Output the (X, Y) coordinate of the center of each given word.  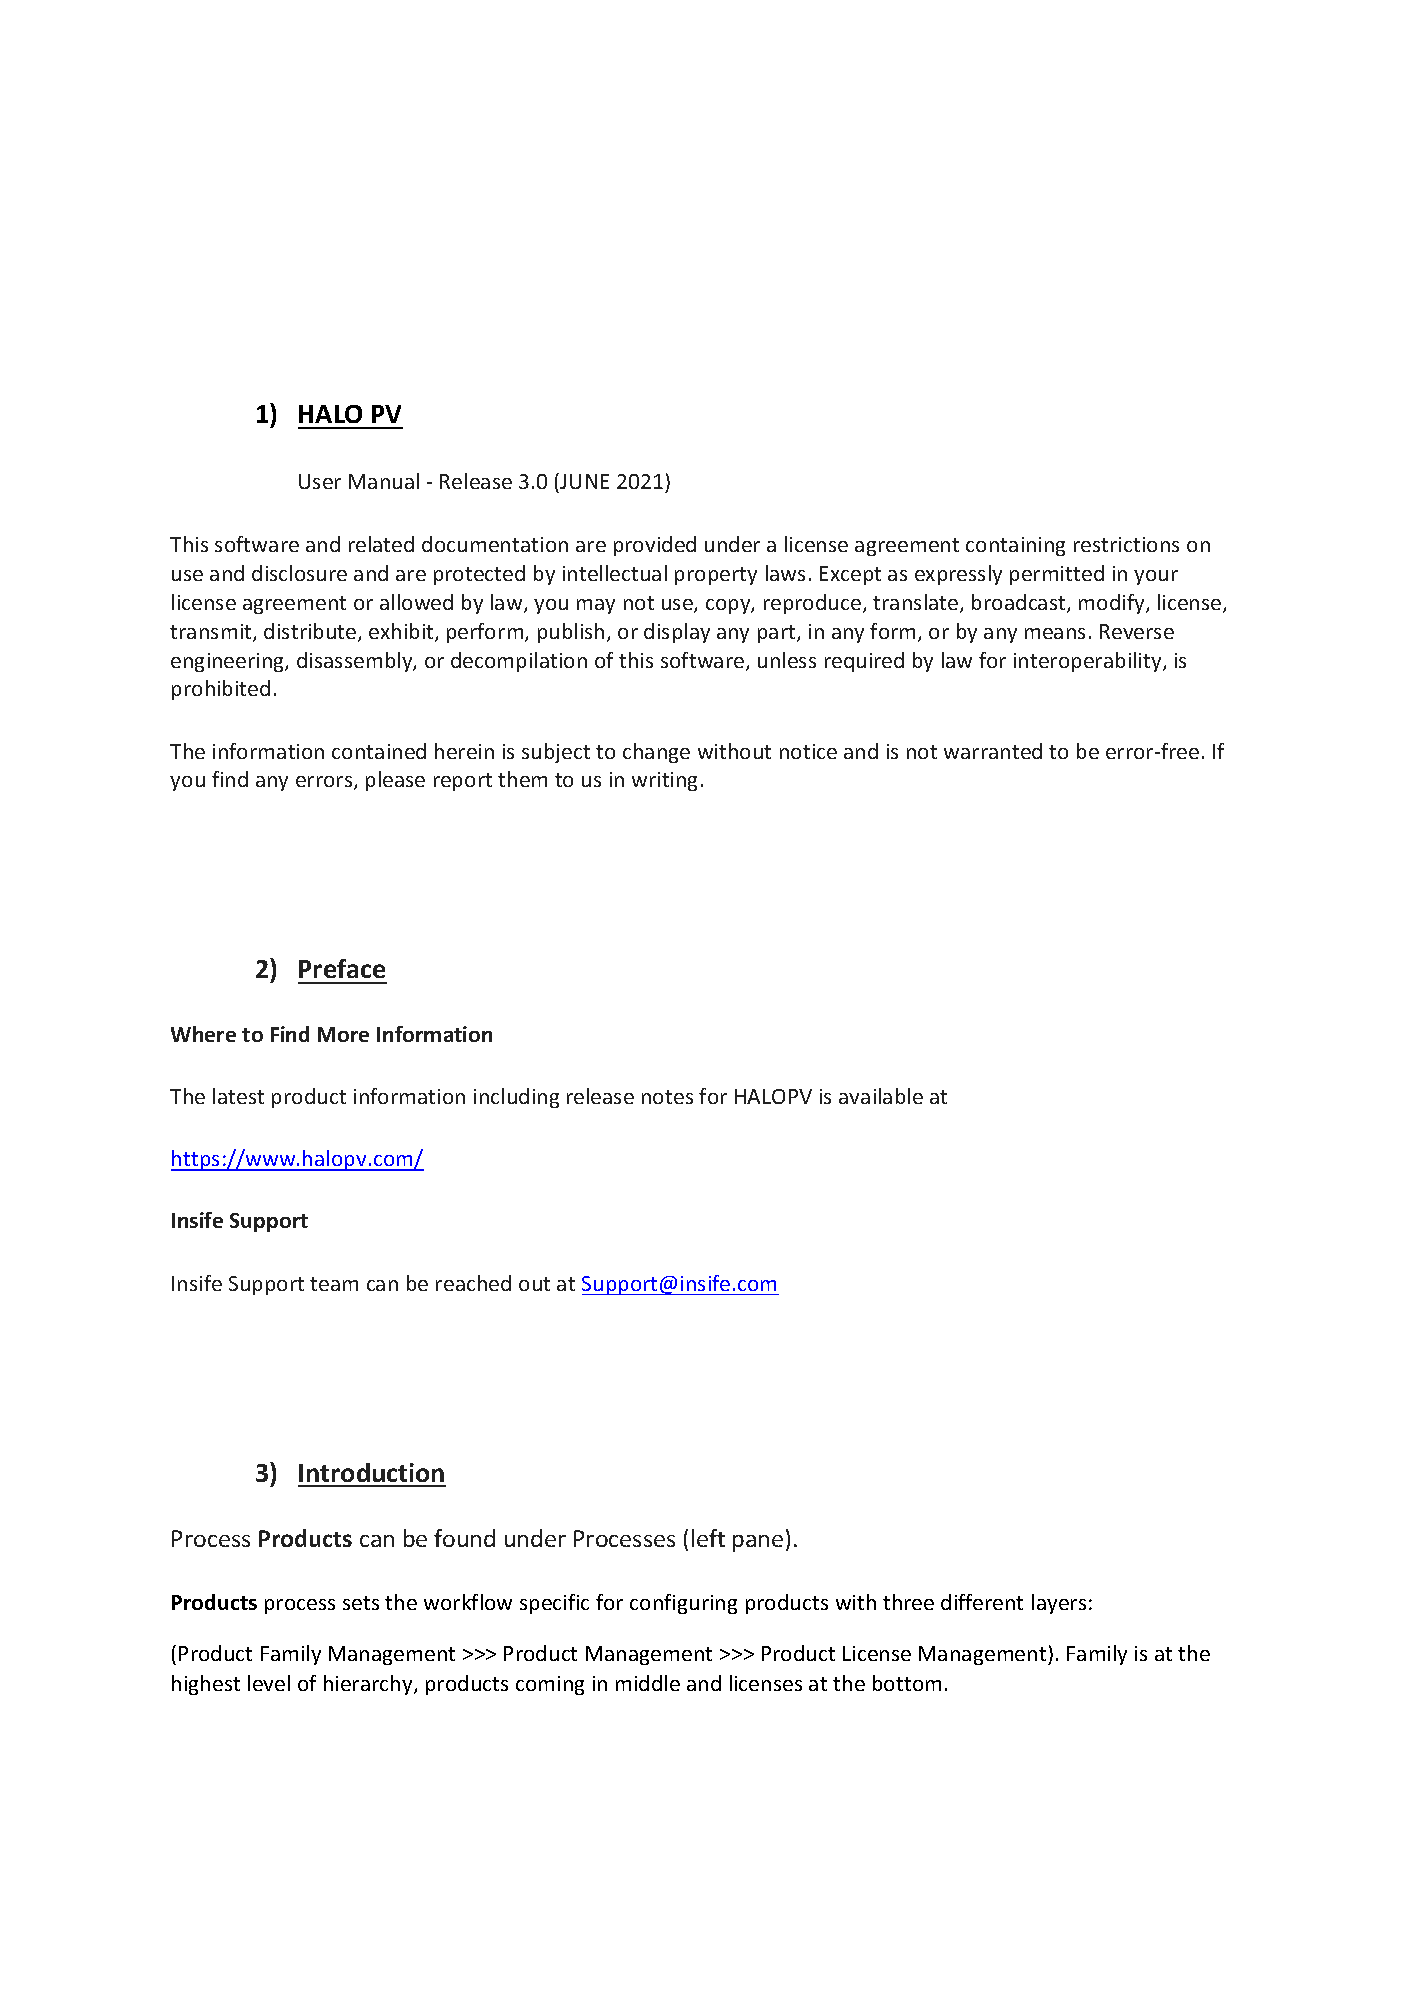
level (269, 1683)
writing (664, 781)
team (334, 1284)
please (395, 781)
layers (1059, 1604)
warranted (993, 751)
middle (648, 1683)
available (881, 1096)
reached (473, 1283)
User (320, 481)
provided (655, 546)
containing (1015, 546)
